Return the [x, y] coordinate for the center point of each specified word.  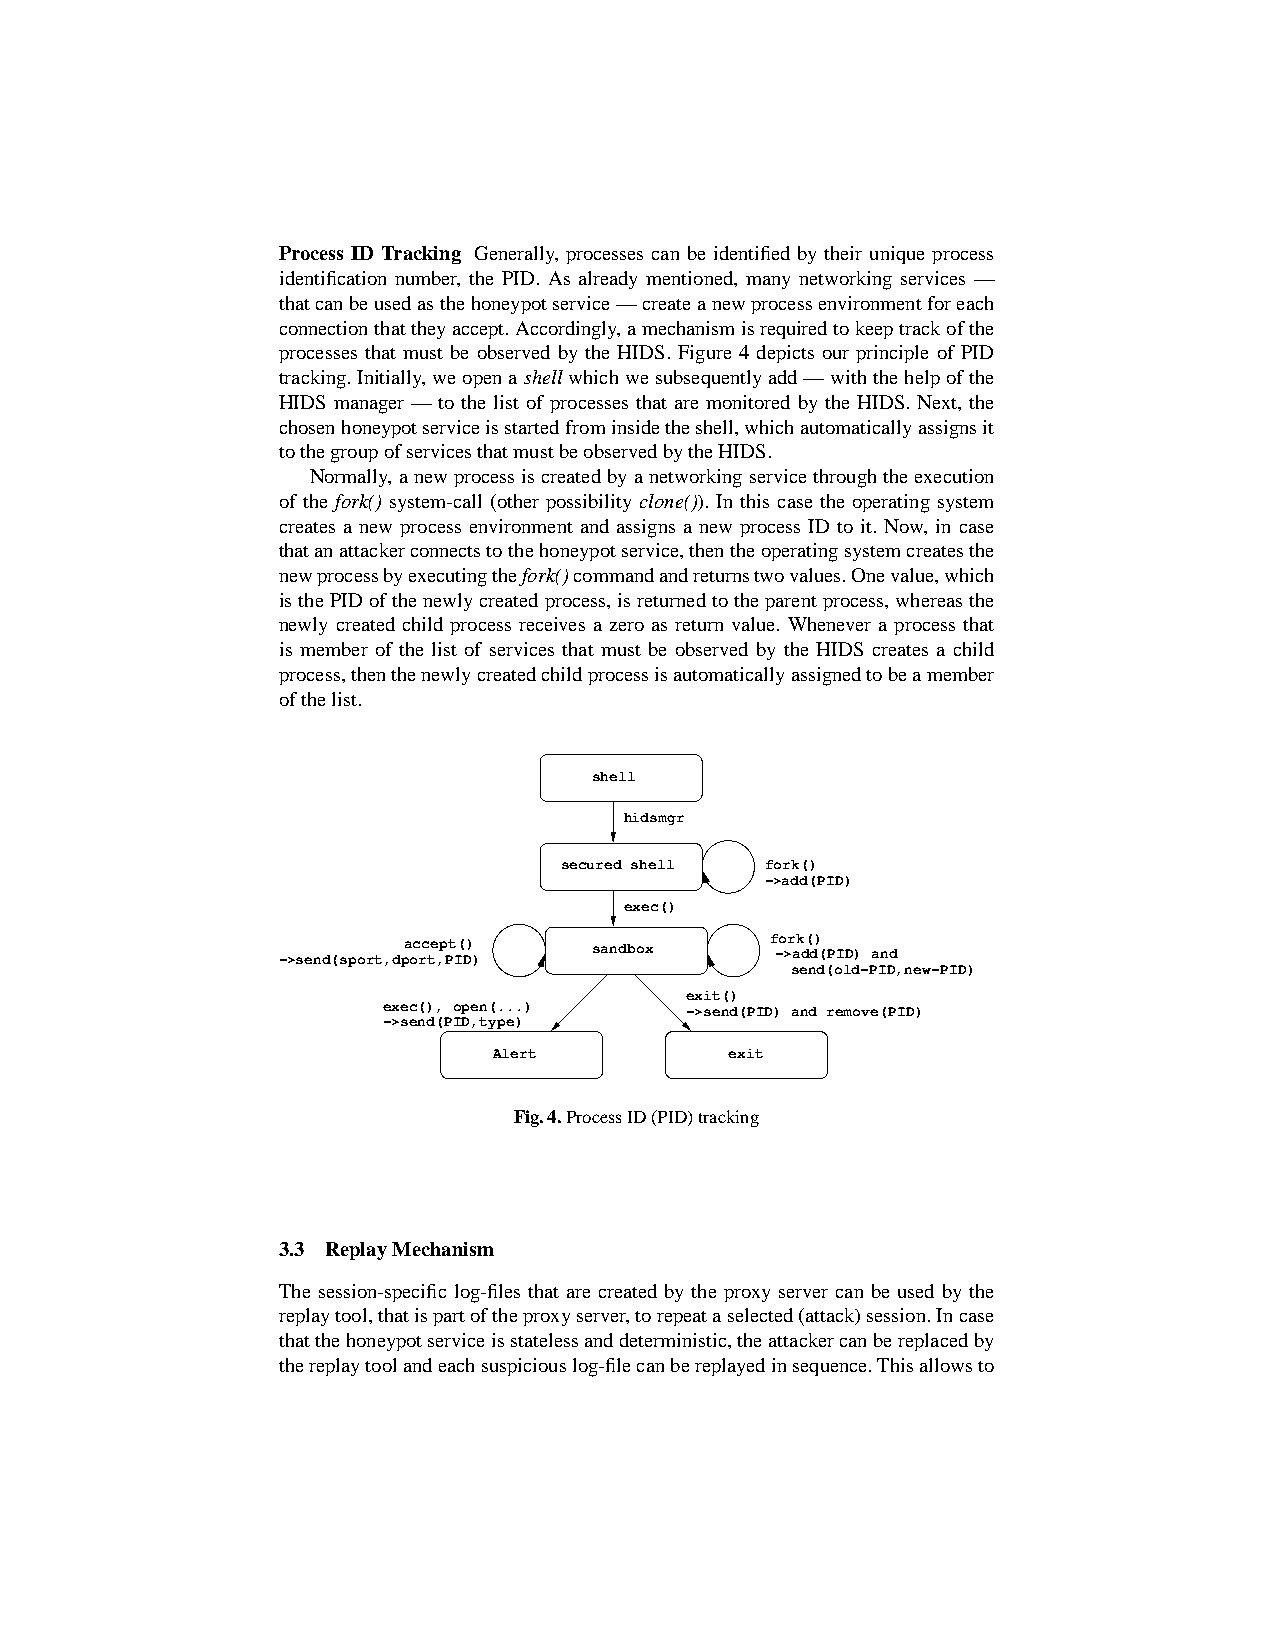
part [449, 1318]
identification [333, 278]
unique [897, 255]
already [608, 280]
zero [627, 626]
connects [445, 551]
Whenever [829, 624]
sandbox [623, 948]
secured [592, 864]
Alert [514, 1053]
